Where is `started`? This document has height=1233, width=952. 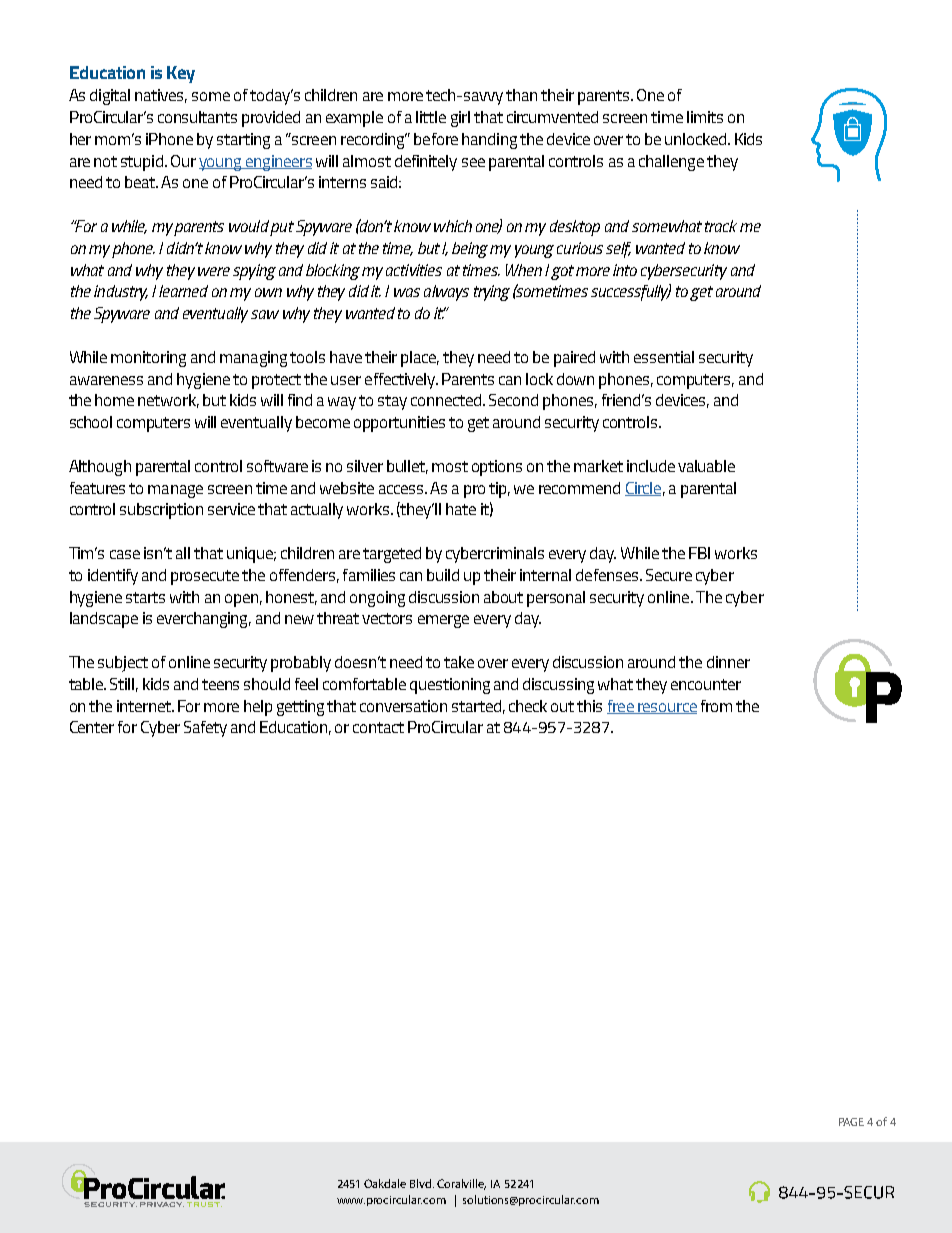
started is located at coordinates (476, 706).
